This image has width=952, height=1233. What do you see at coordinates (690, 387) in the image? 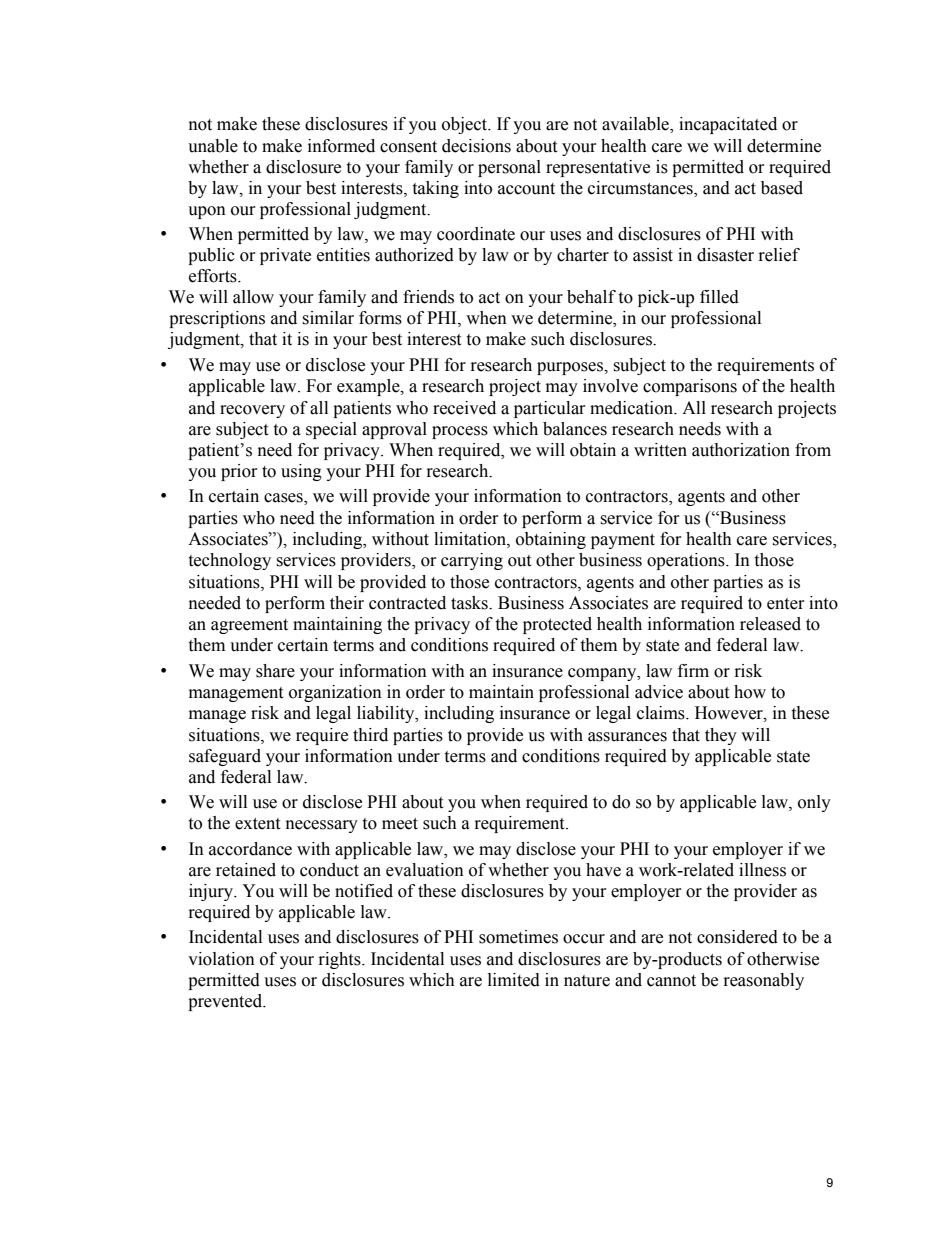
I see `comparisons` at bounding box center [690, 387].
